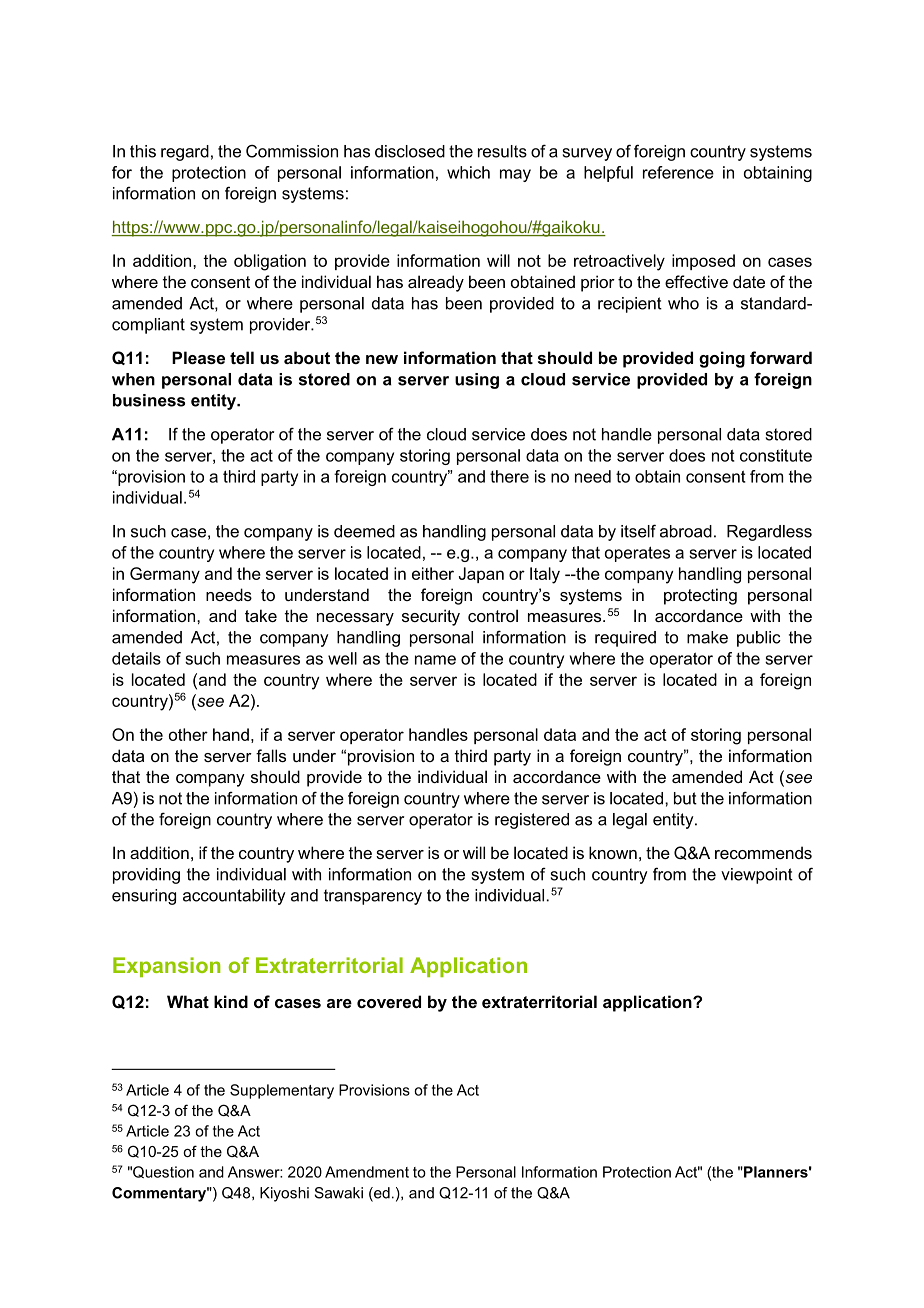 The width and height of the page is (924, 1308). Describe the element at coordinates (165, 575) in the page. I see `Germany` at that location.
